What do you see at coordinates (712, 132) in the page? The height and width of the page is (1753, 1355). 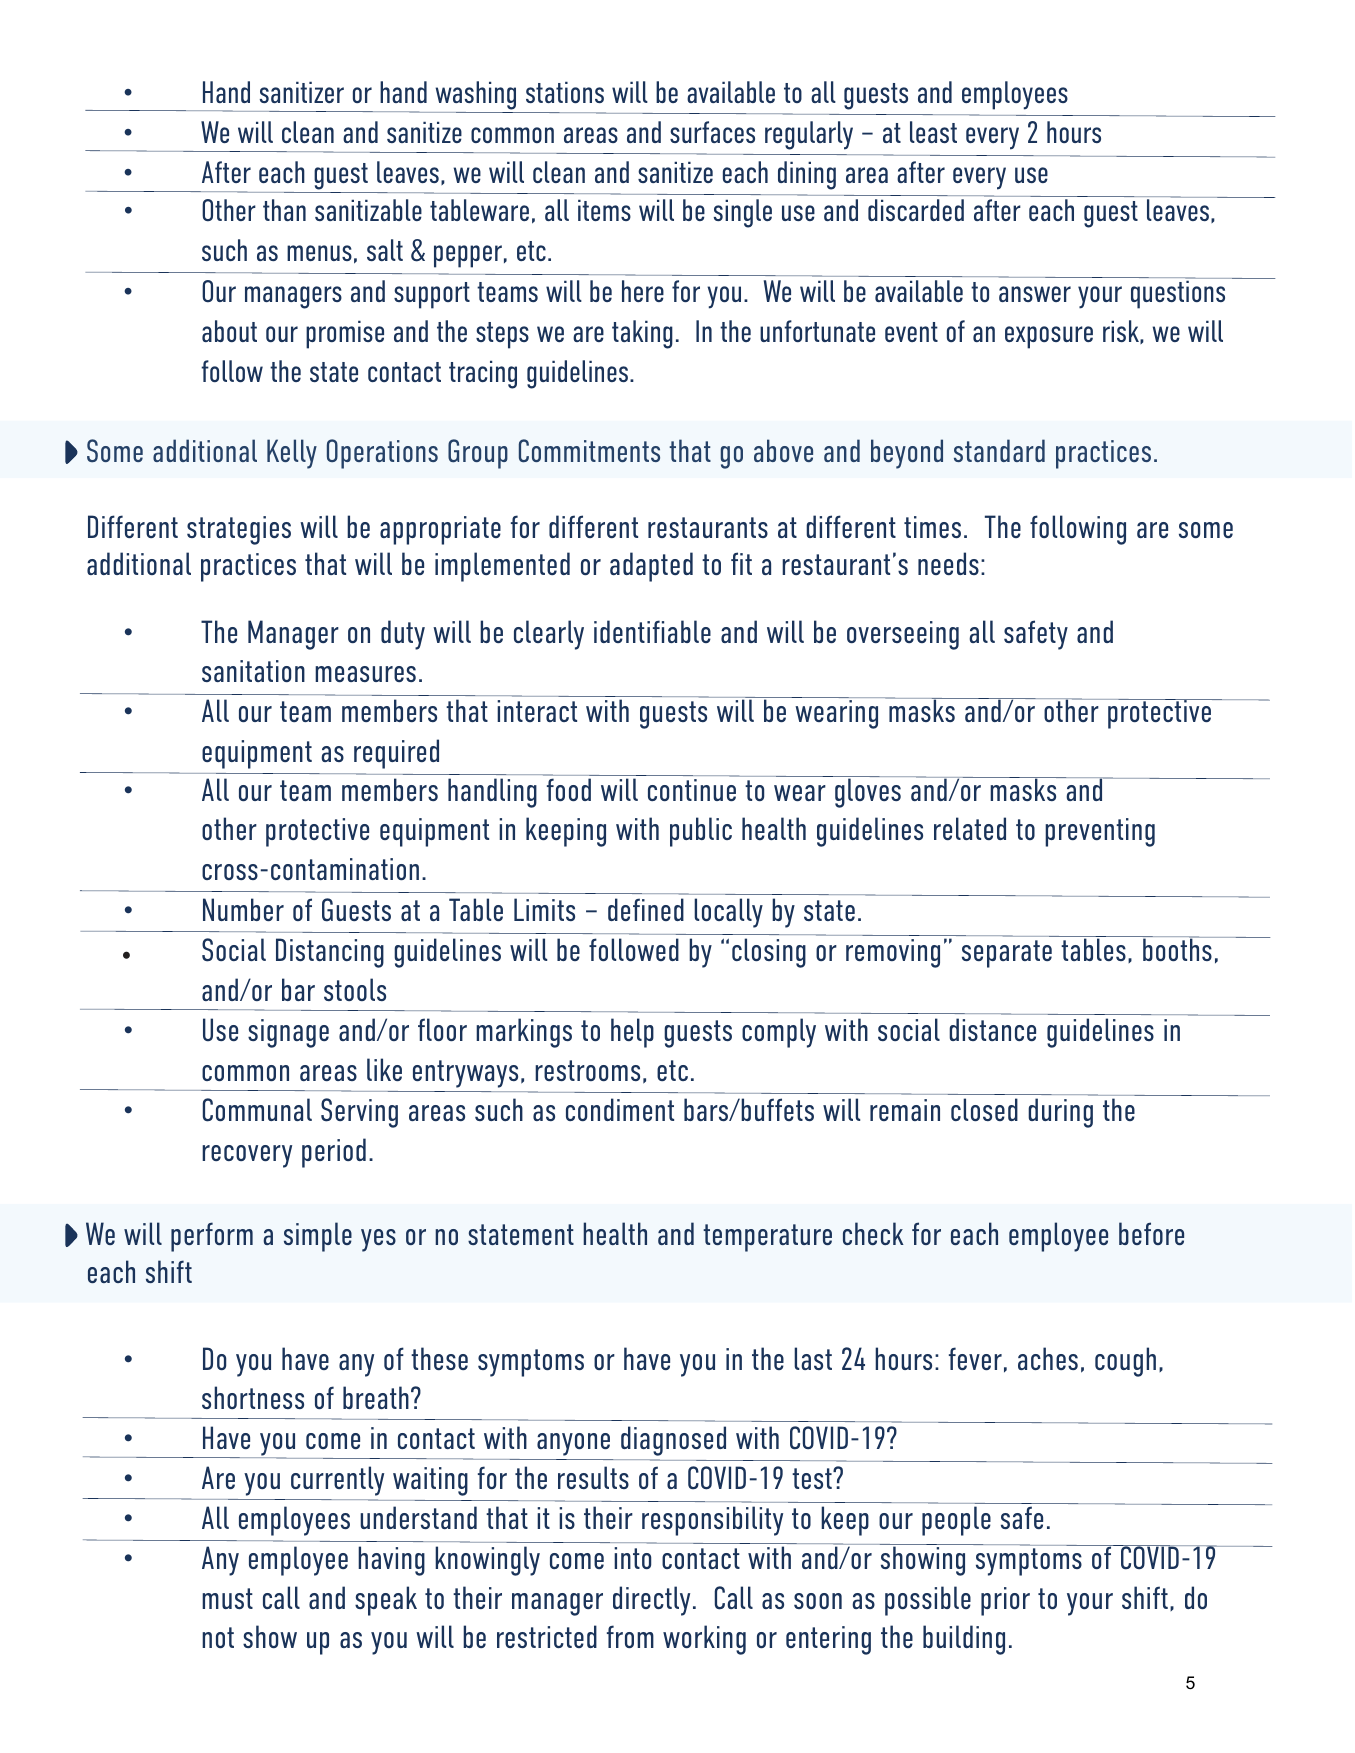 I see `surfaces` at bounding box center [712, 132].
